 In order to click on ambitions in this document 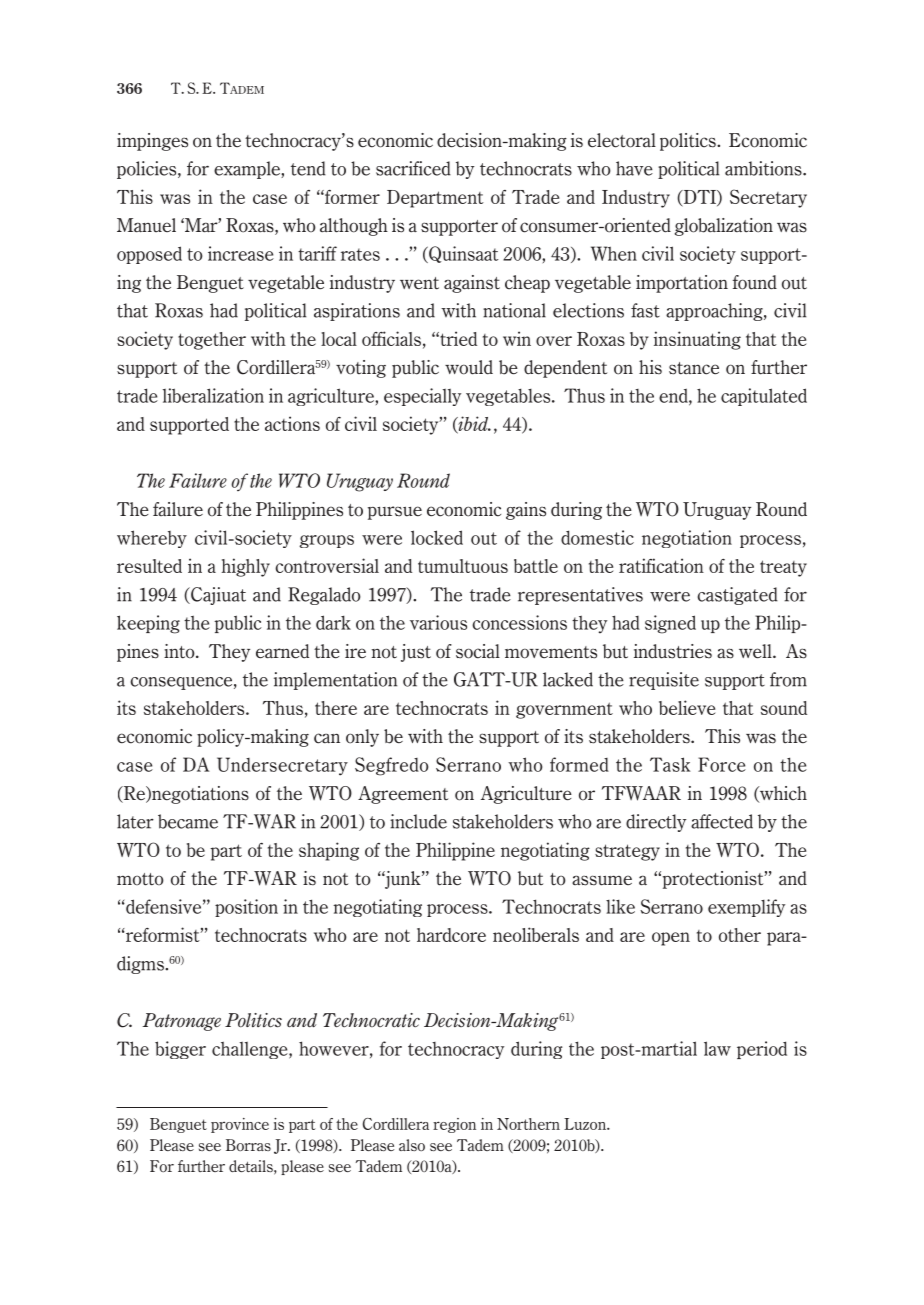, I will do `click(764, 168)`.
